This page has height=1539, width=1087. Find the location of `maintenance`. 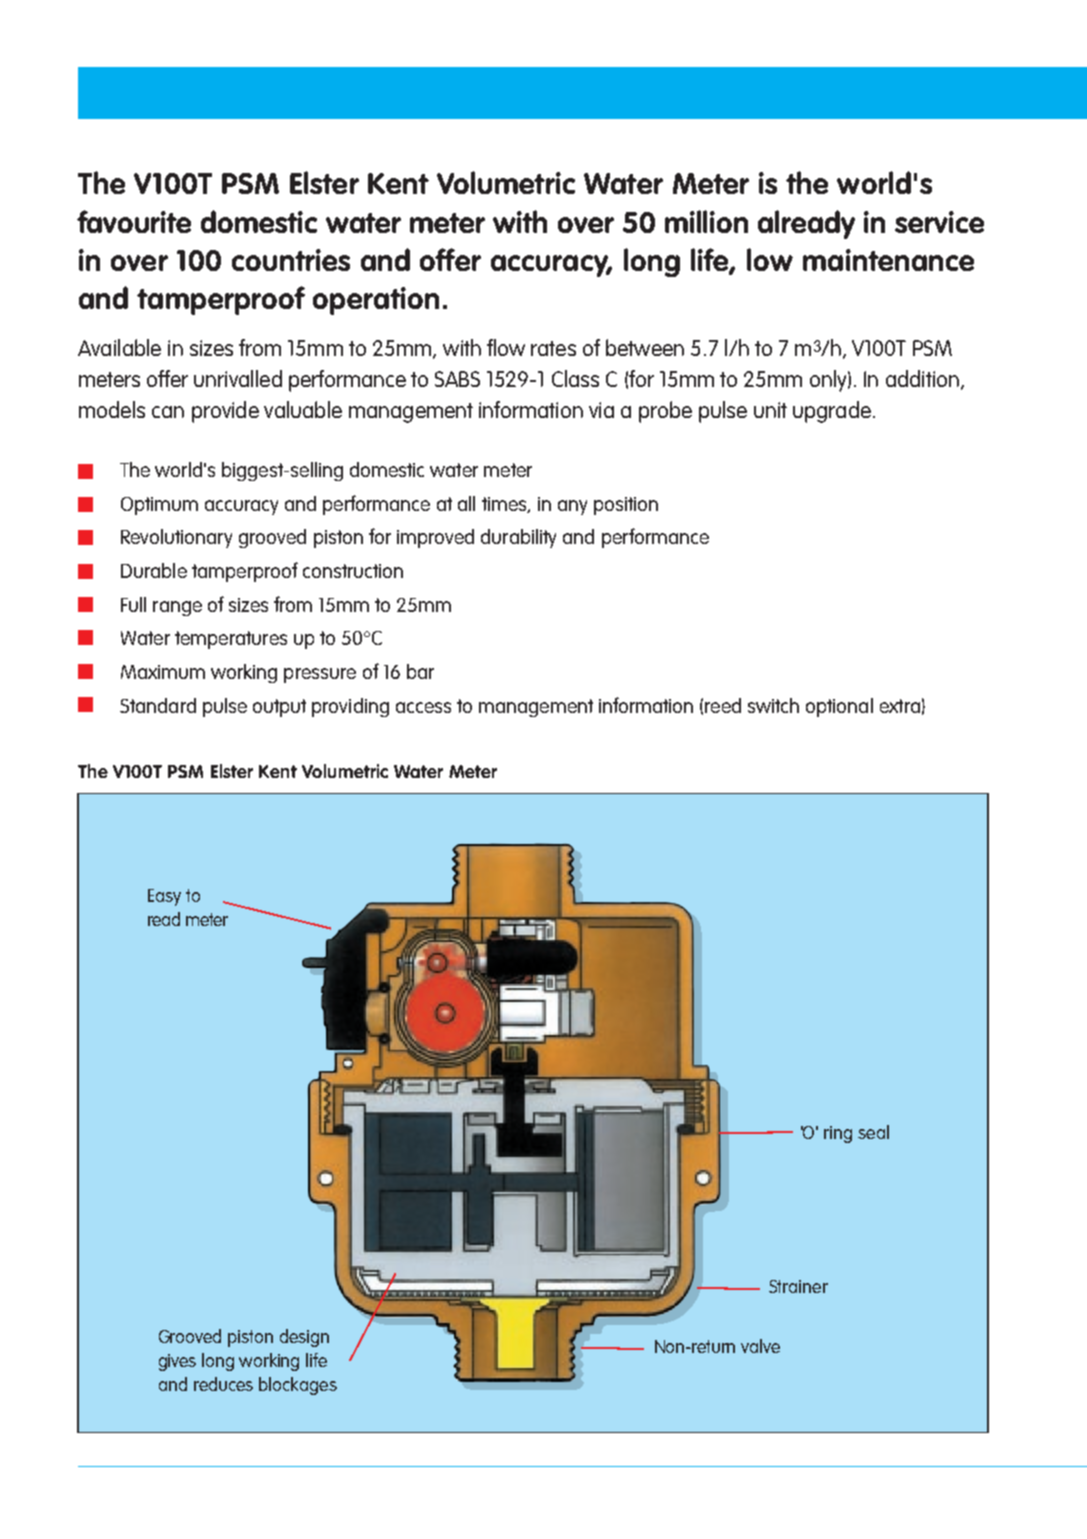

maintenance is located at coordinates (888, 260).
